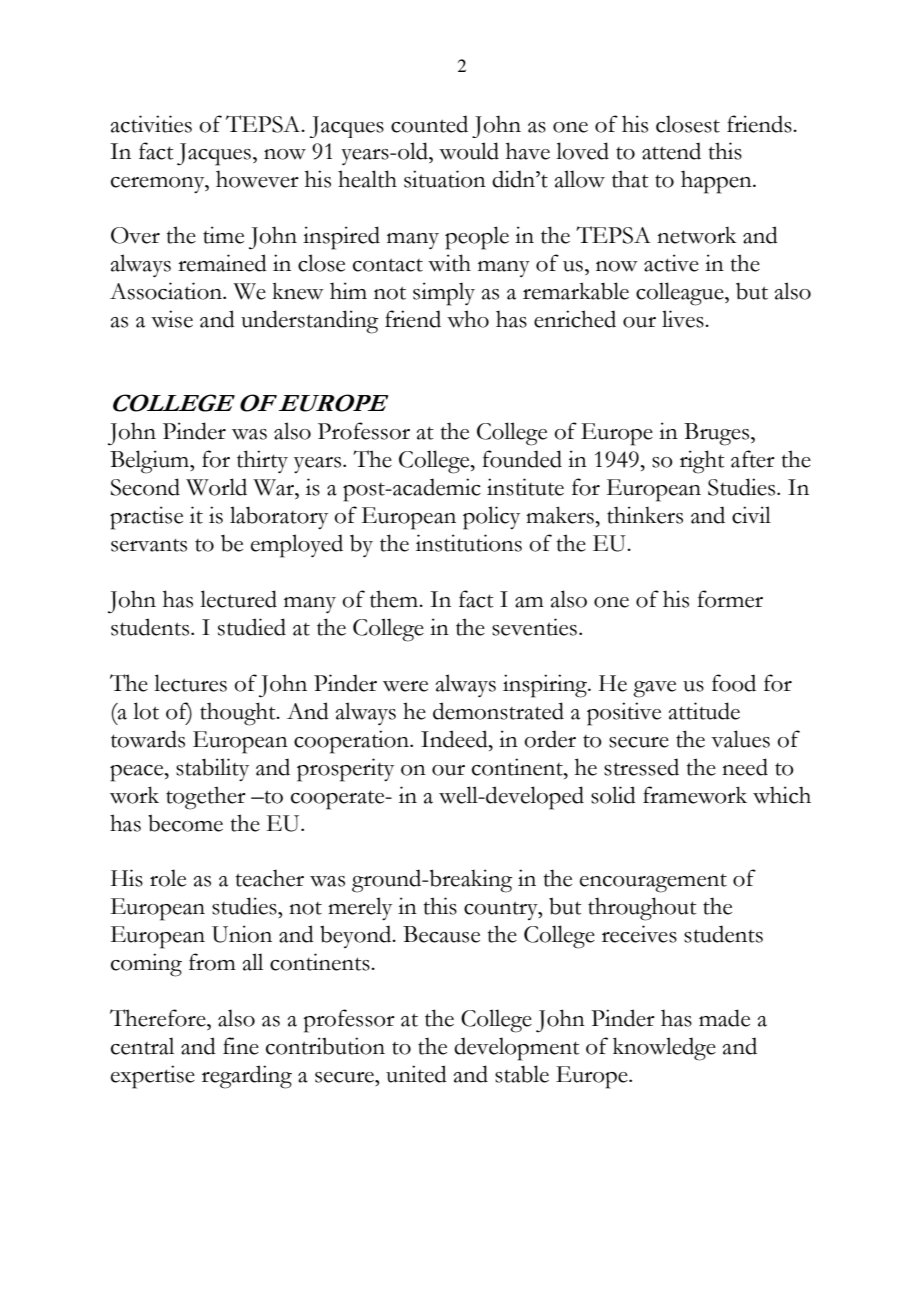 The image size is (924, 1308). What do you see at coordinates (671, 151) in the page?
I see `attend` at bounding box center [671, 151].
